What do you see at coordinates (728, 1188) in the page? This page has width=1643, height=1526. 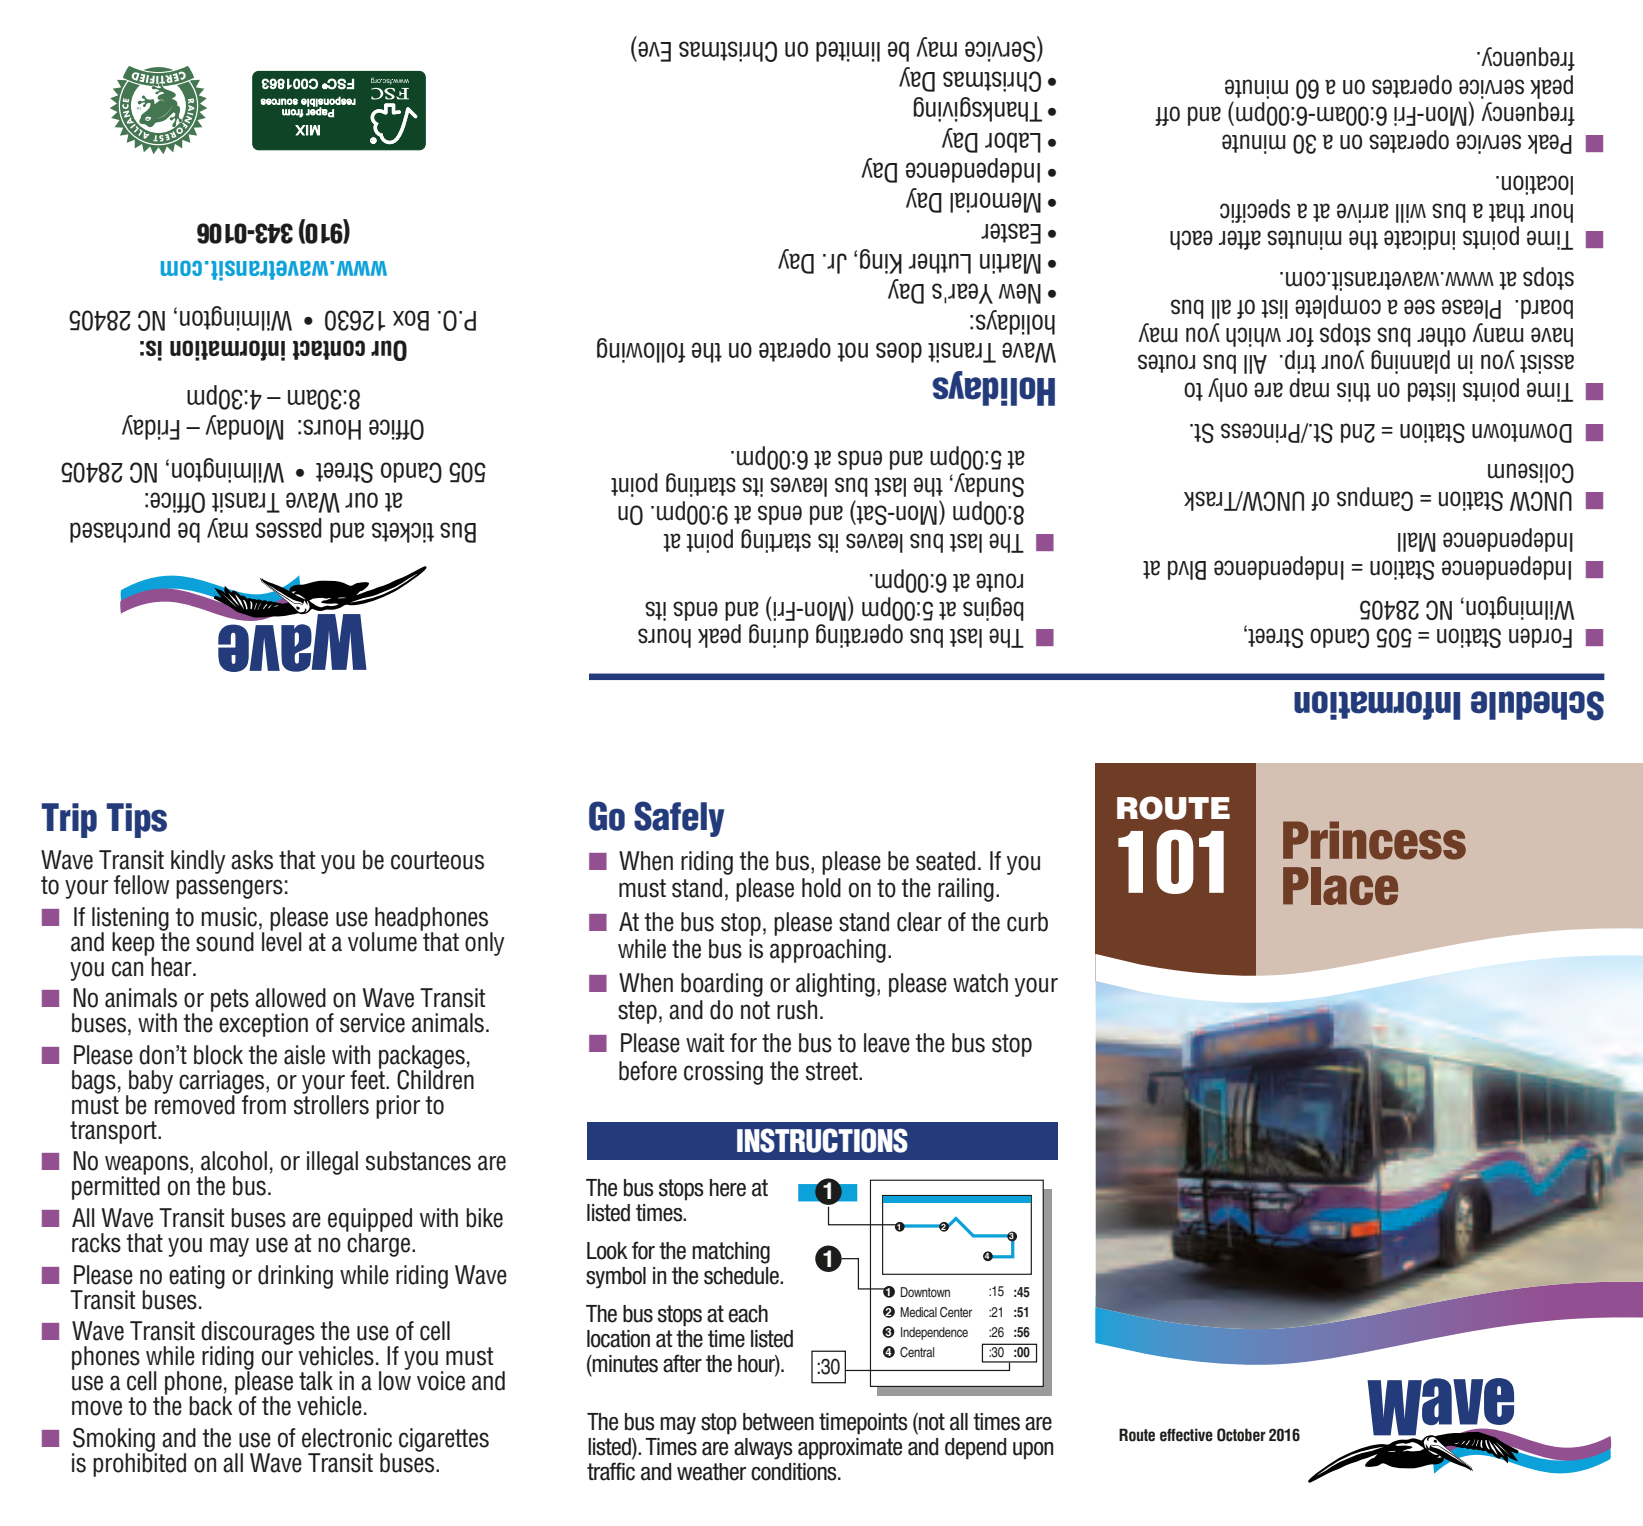 I see `here` at bounding box center [728, 1188].
